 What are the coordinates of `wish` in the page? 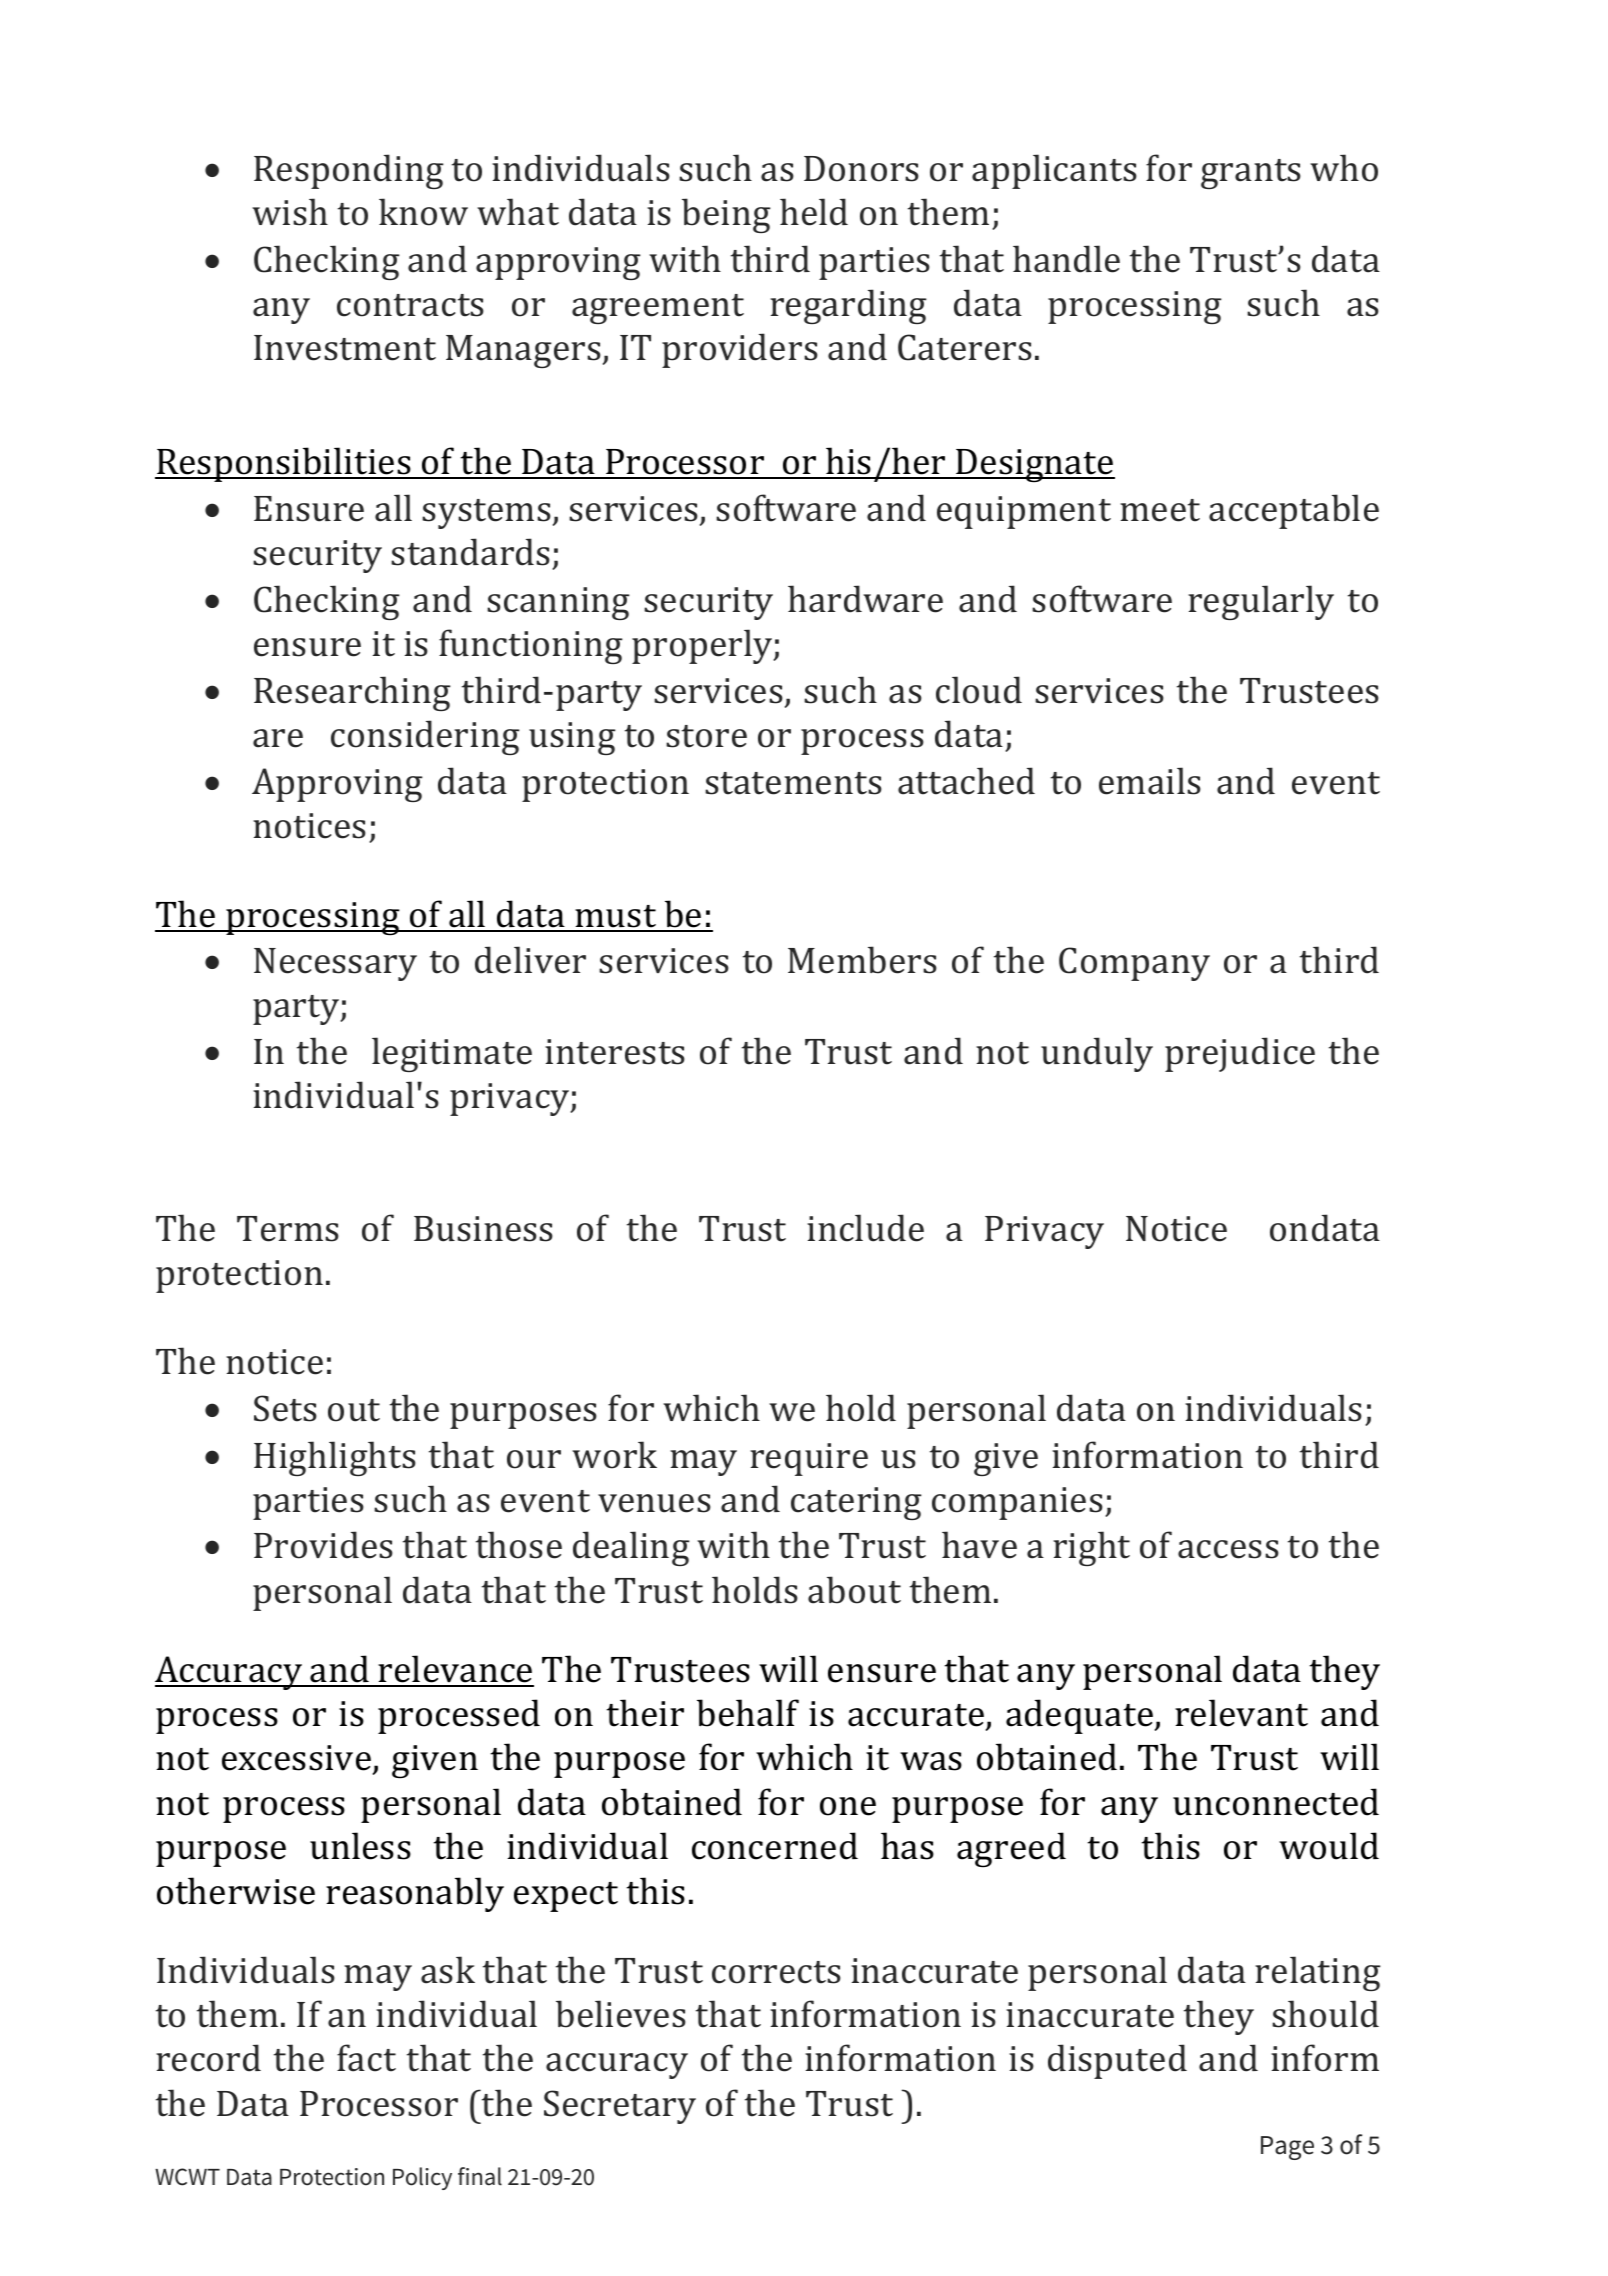 It's located at (290, 212).
